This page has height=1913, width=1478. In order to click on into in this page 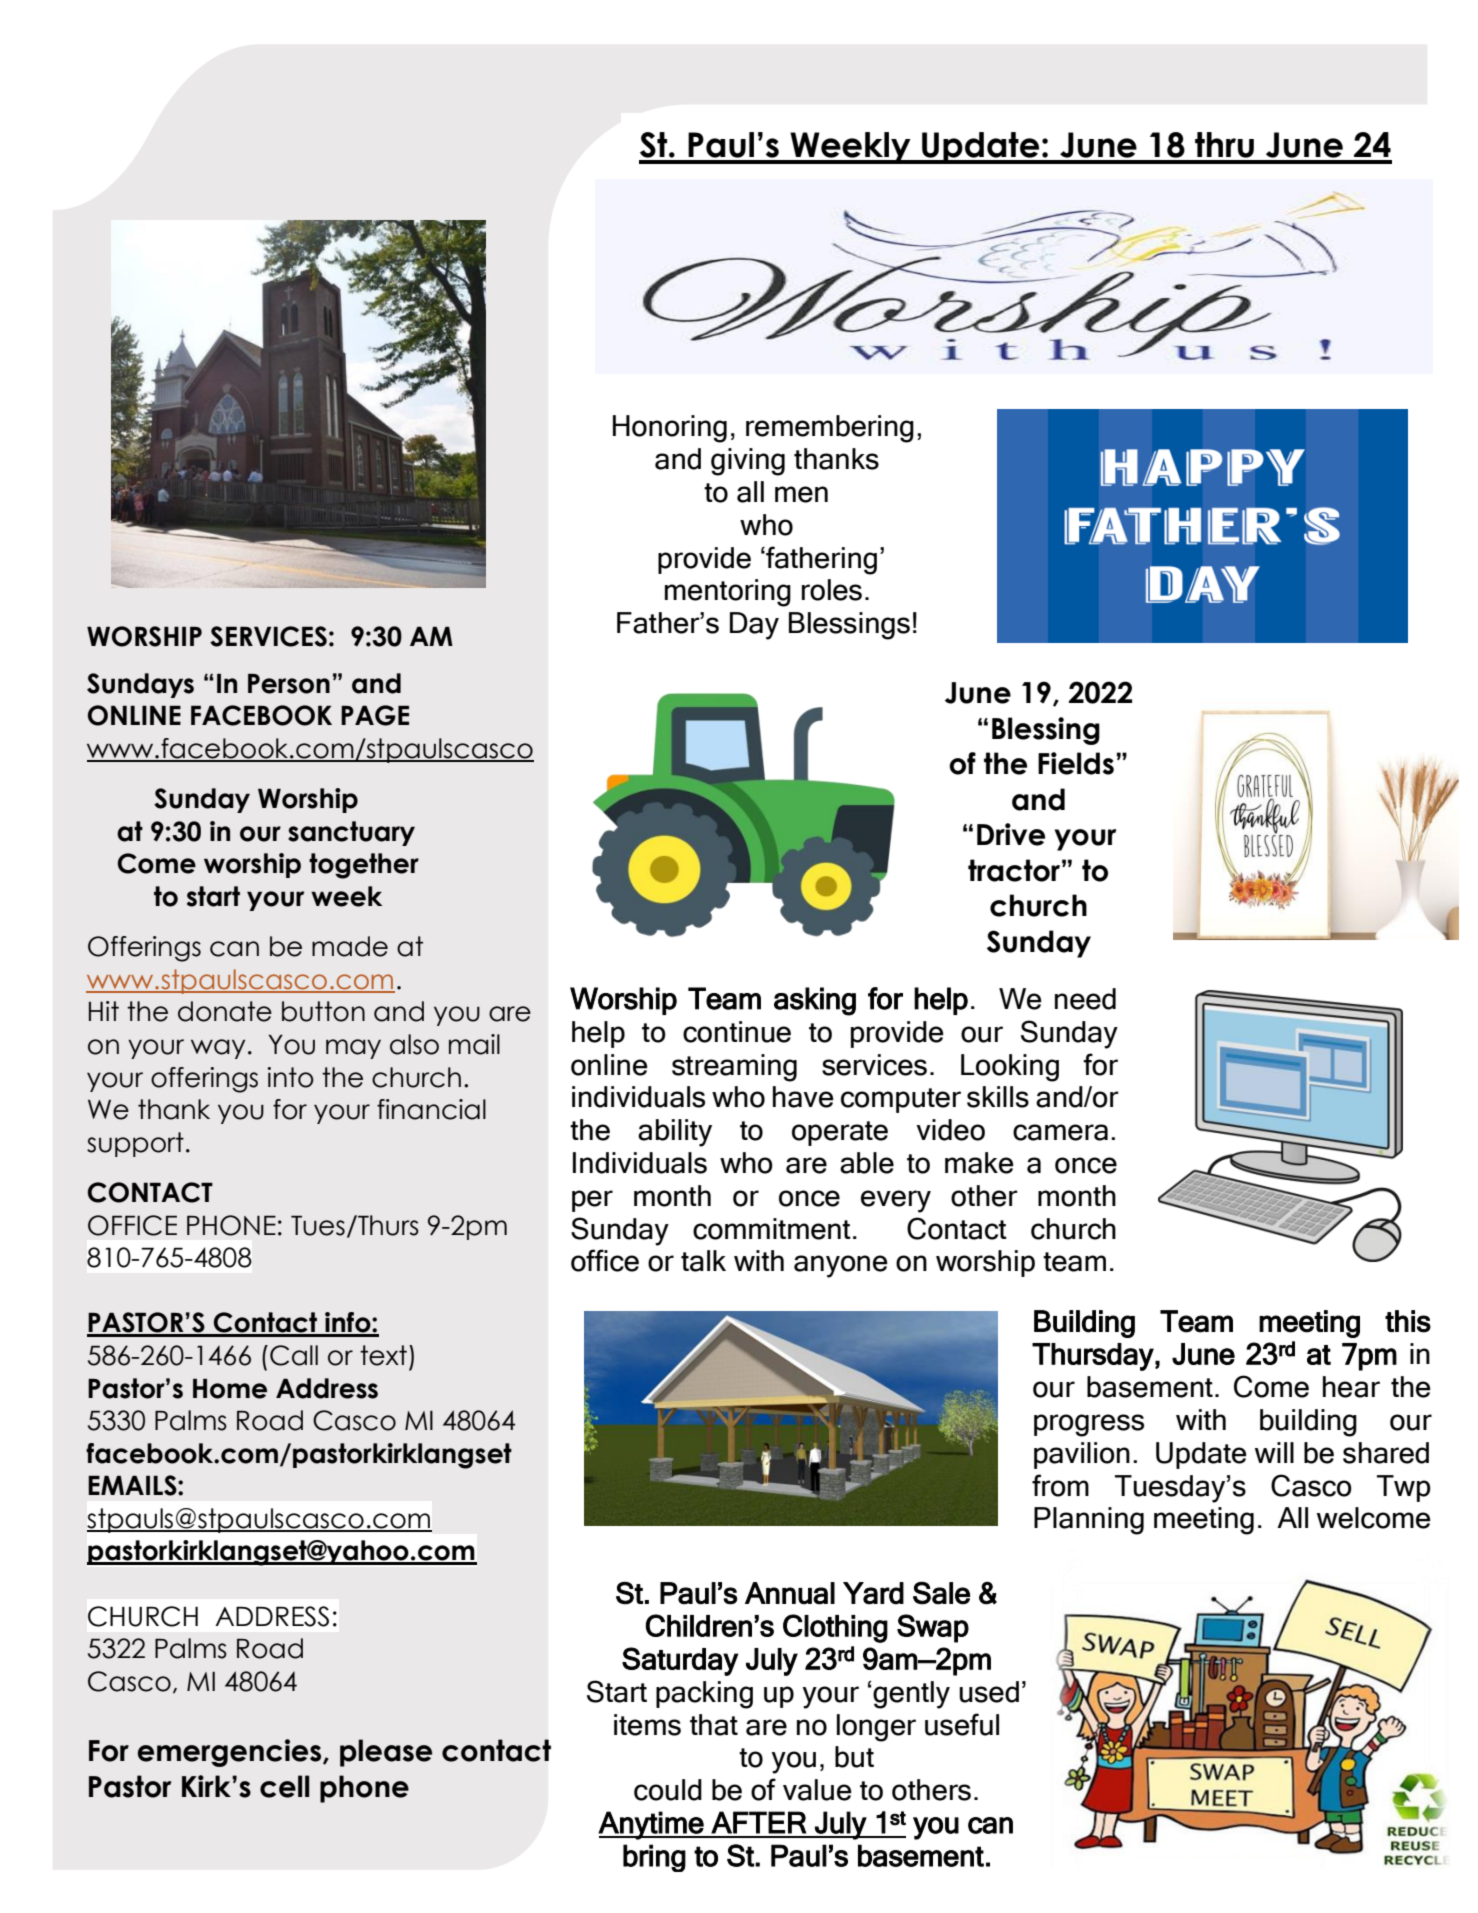, I will do `click(290, 1077)`.
